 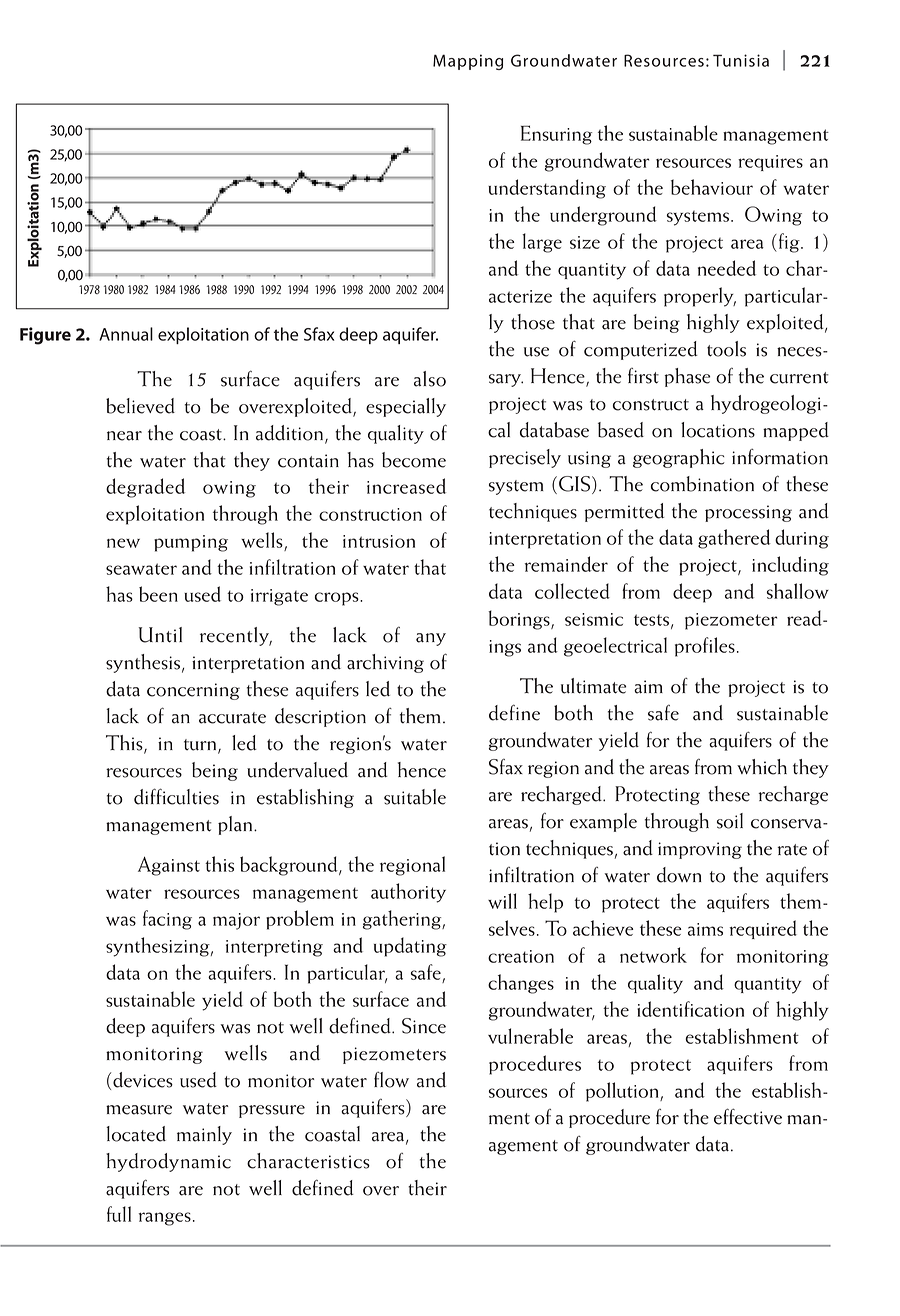 What do you see at coordinates (705, 647) in the page?
I see `profiles` at bounding box center [705, 647].
